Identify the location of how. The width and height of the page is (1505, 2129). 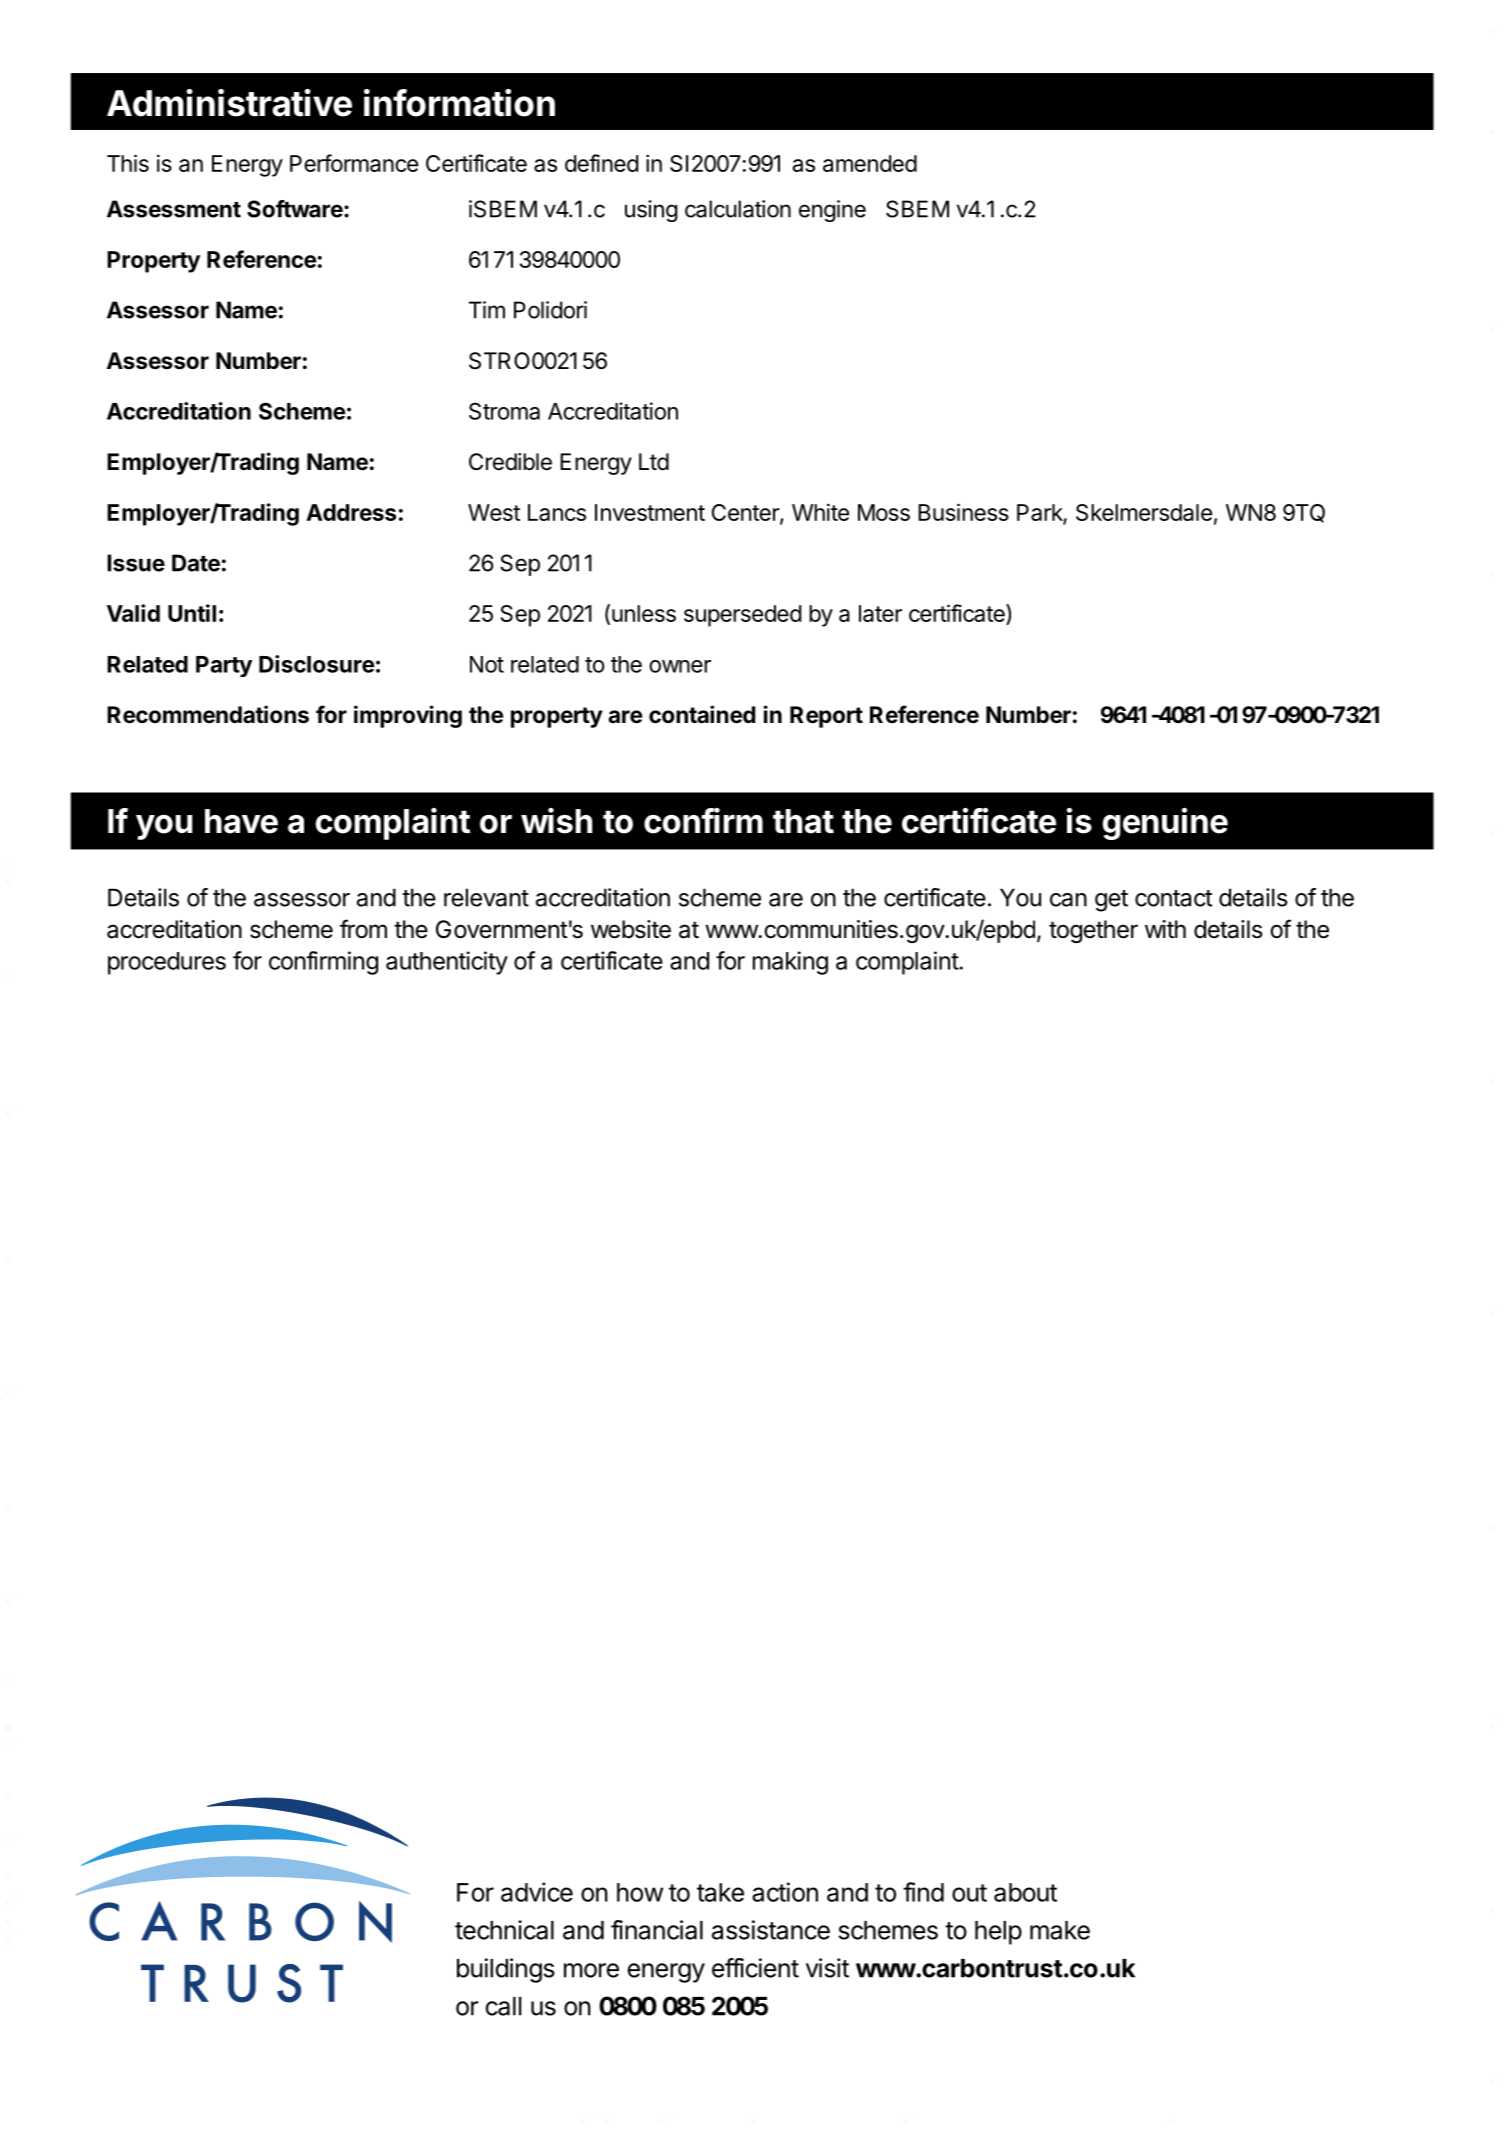
(640, 1892).
